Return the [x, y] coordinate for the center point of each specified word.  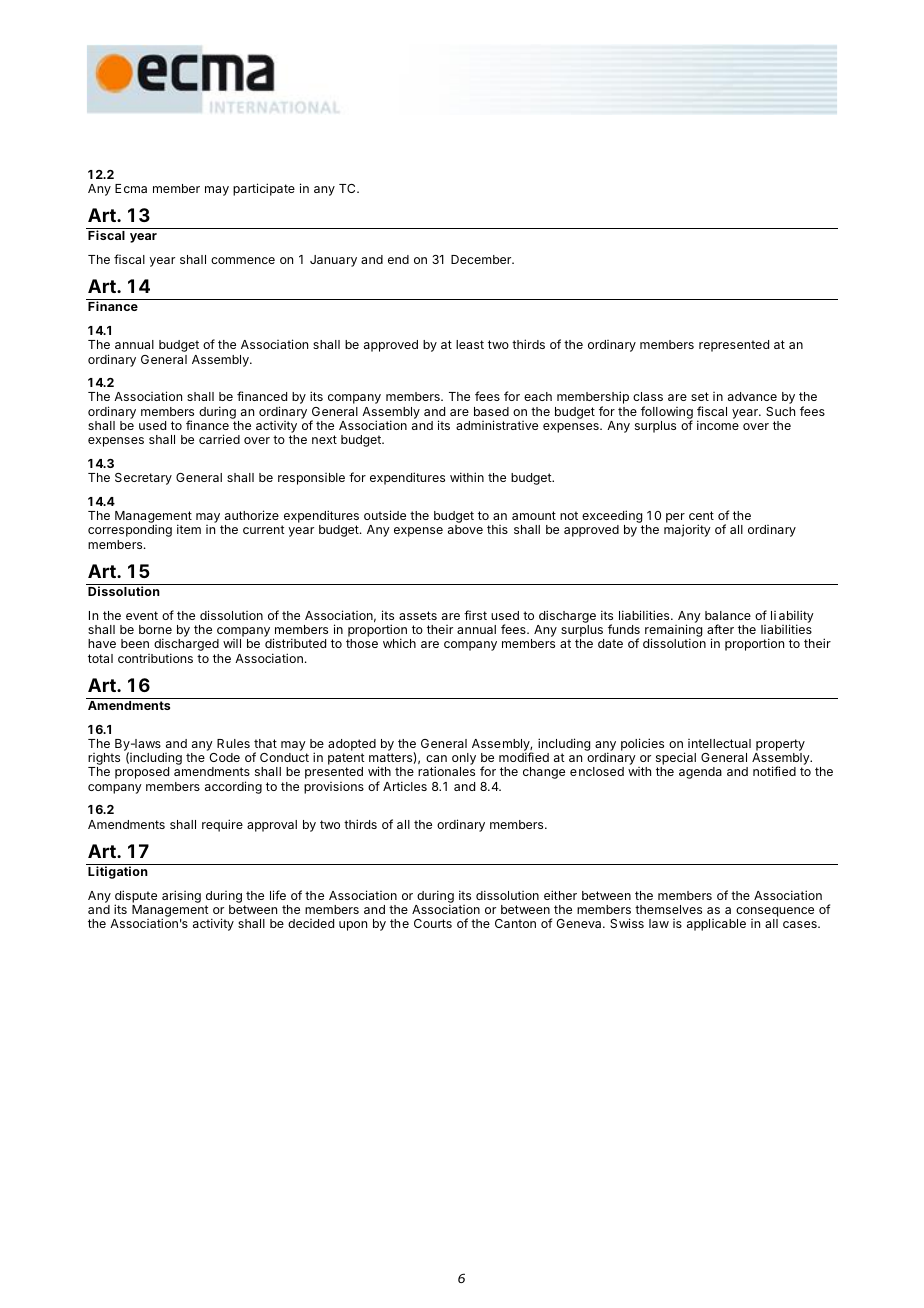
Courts [433, 923]
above [465, 529]
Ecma [131, 188]
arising [181, 896]
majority [687, 530]
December [482, 259]
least [470, 344]
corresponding [130, 531]
